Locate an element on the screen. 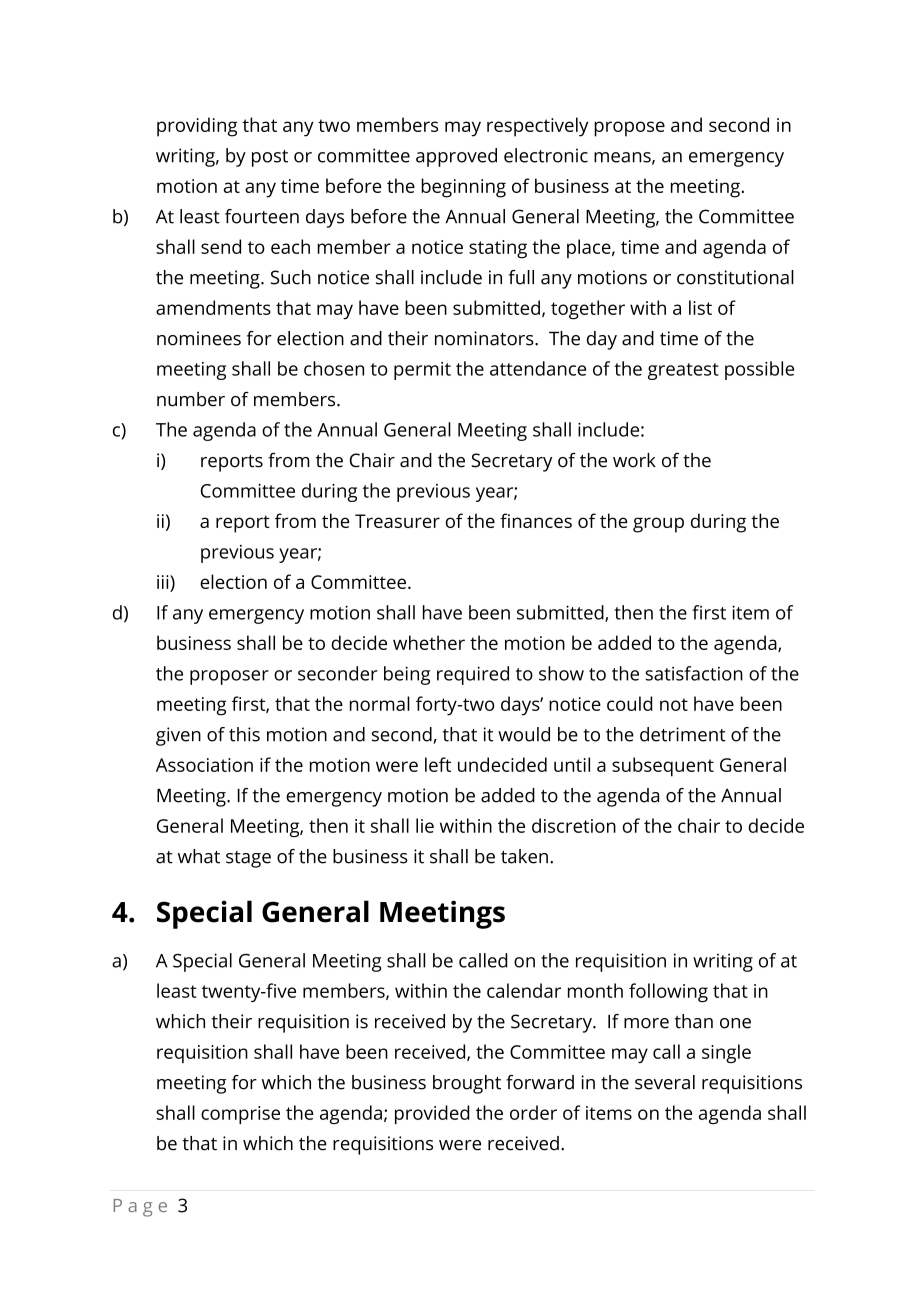 The height and width of the screenshot is (1308, 924). work is located at coordinates (634, 460).
